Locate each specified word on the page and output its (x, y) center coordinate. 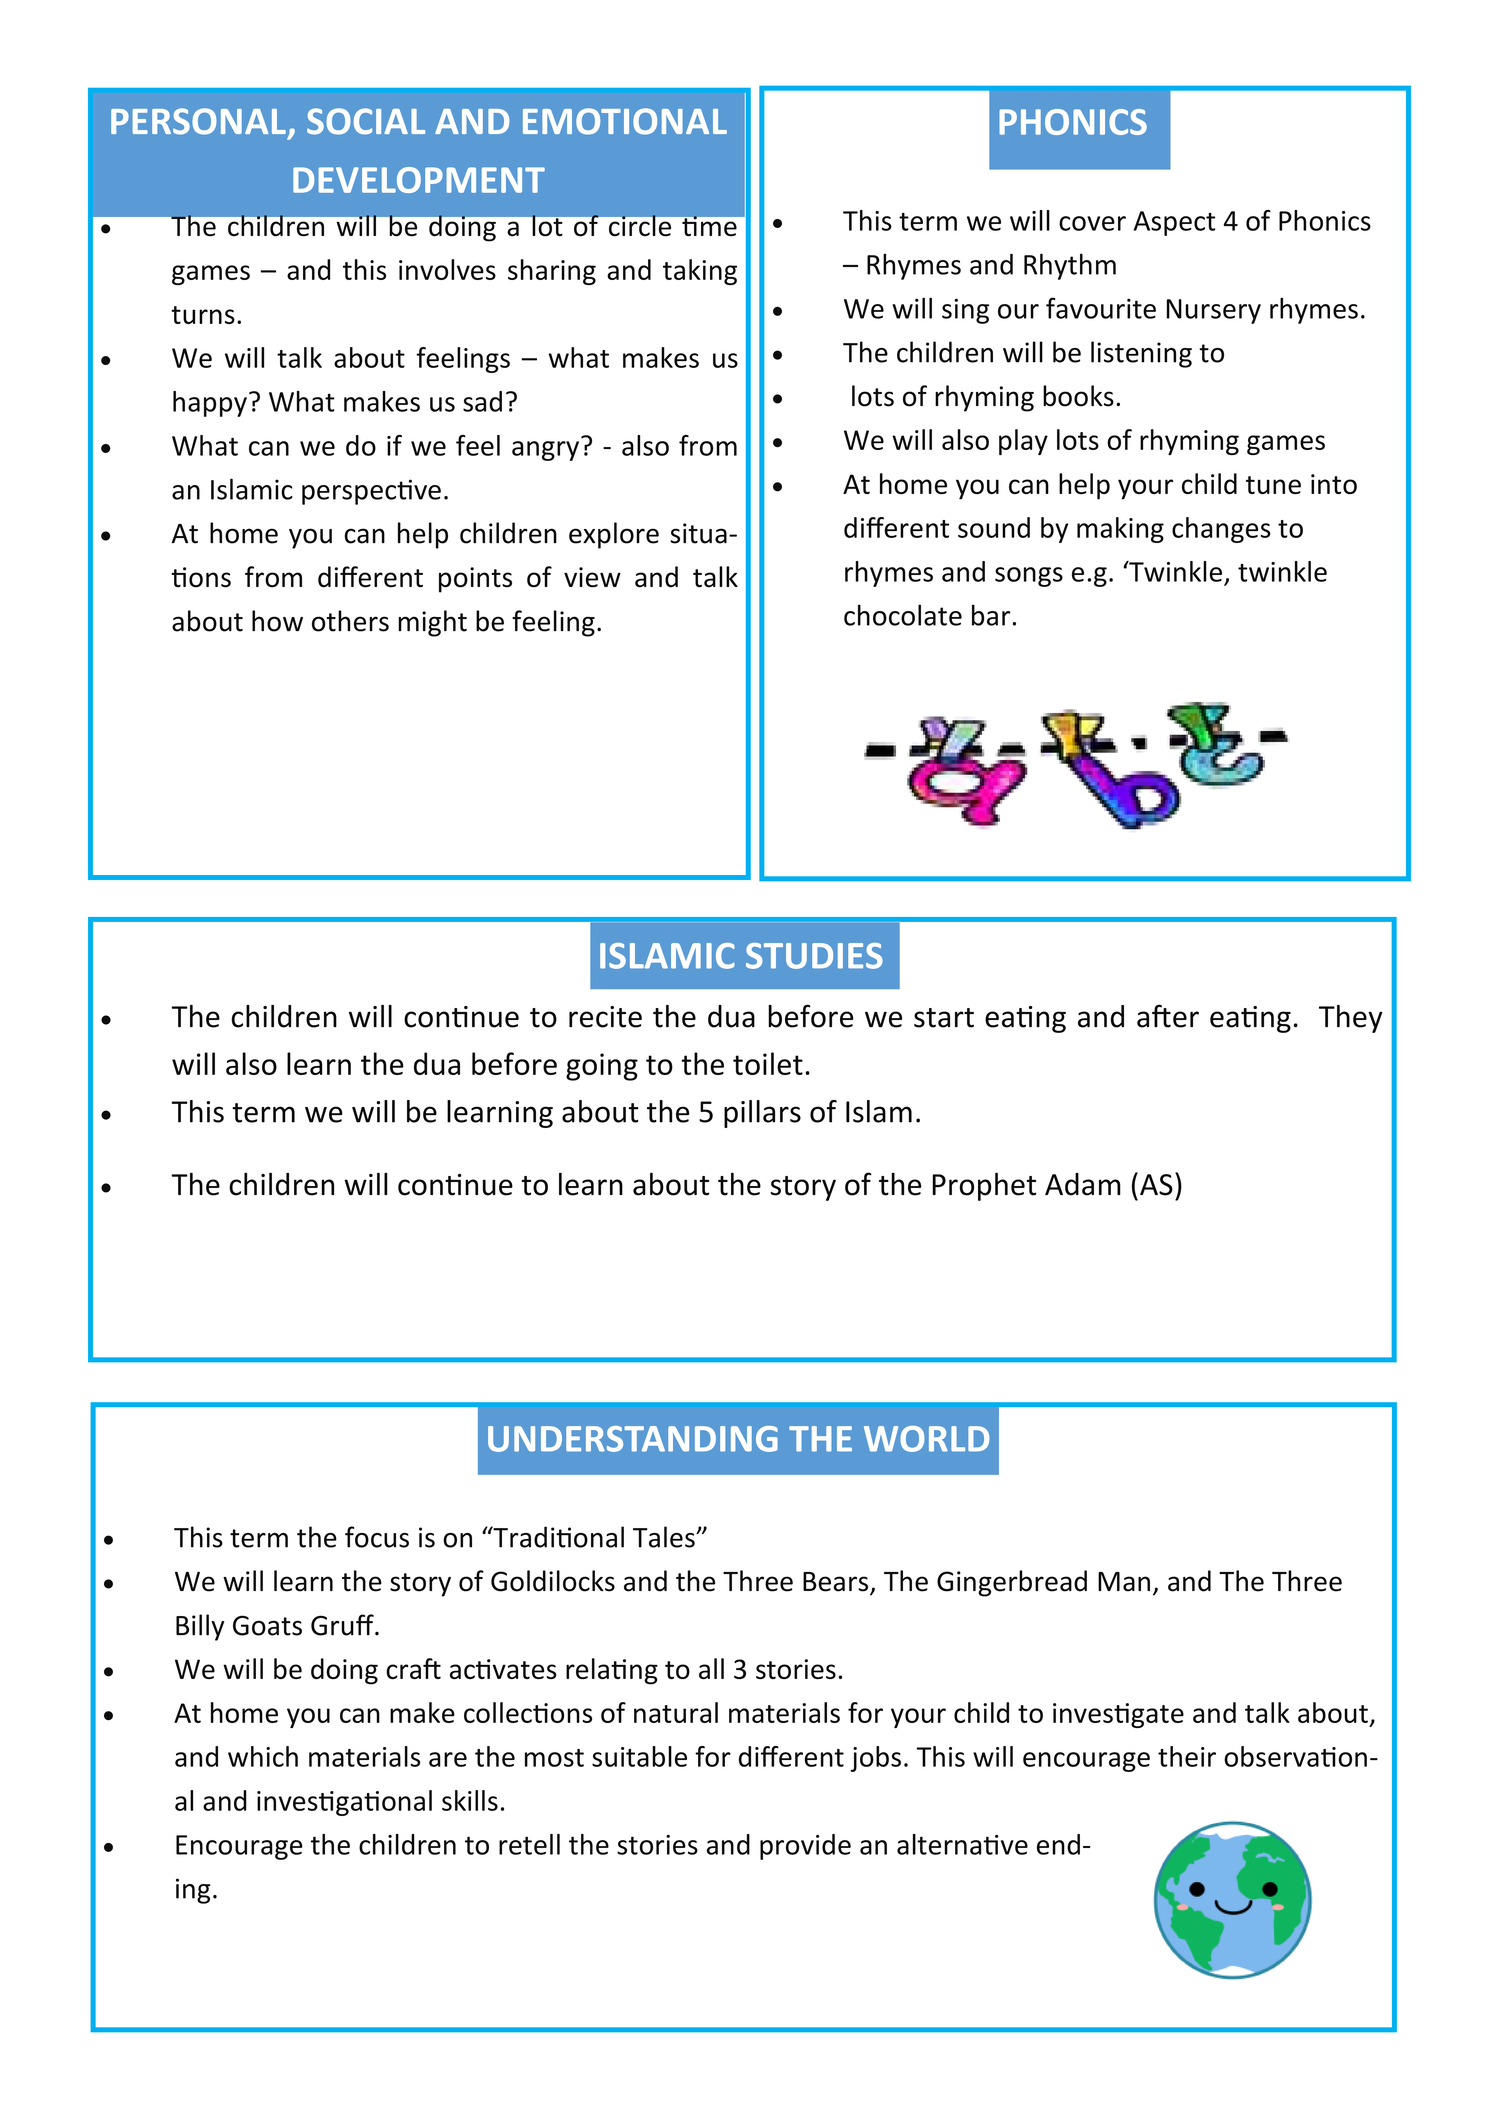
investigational (344, 1803)
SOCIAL (366, 121)
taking (700, 272)
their (1187, 1756)
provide (805, 1847)
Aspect (1174, 223)
